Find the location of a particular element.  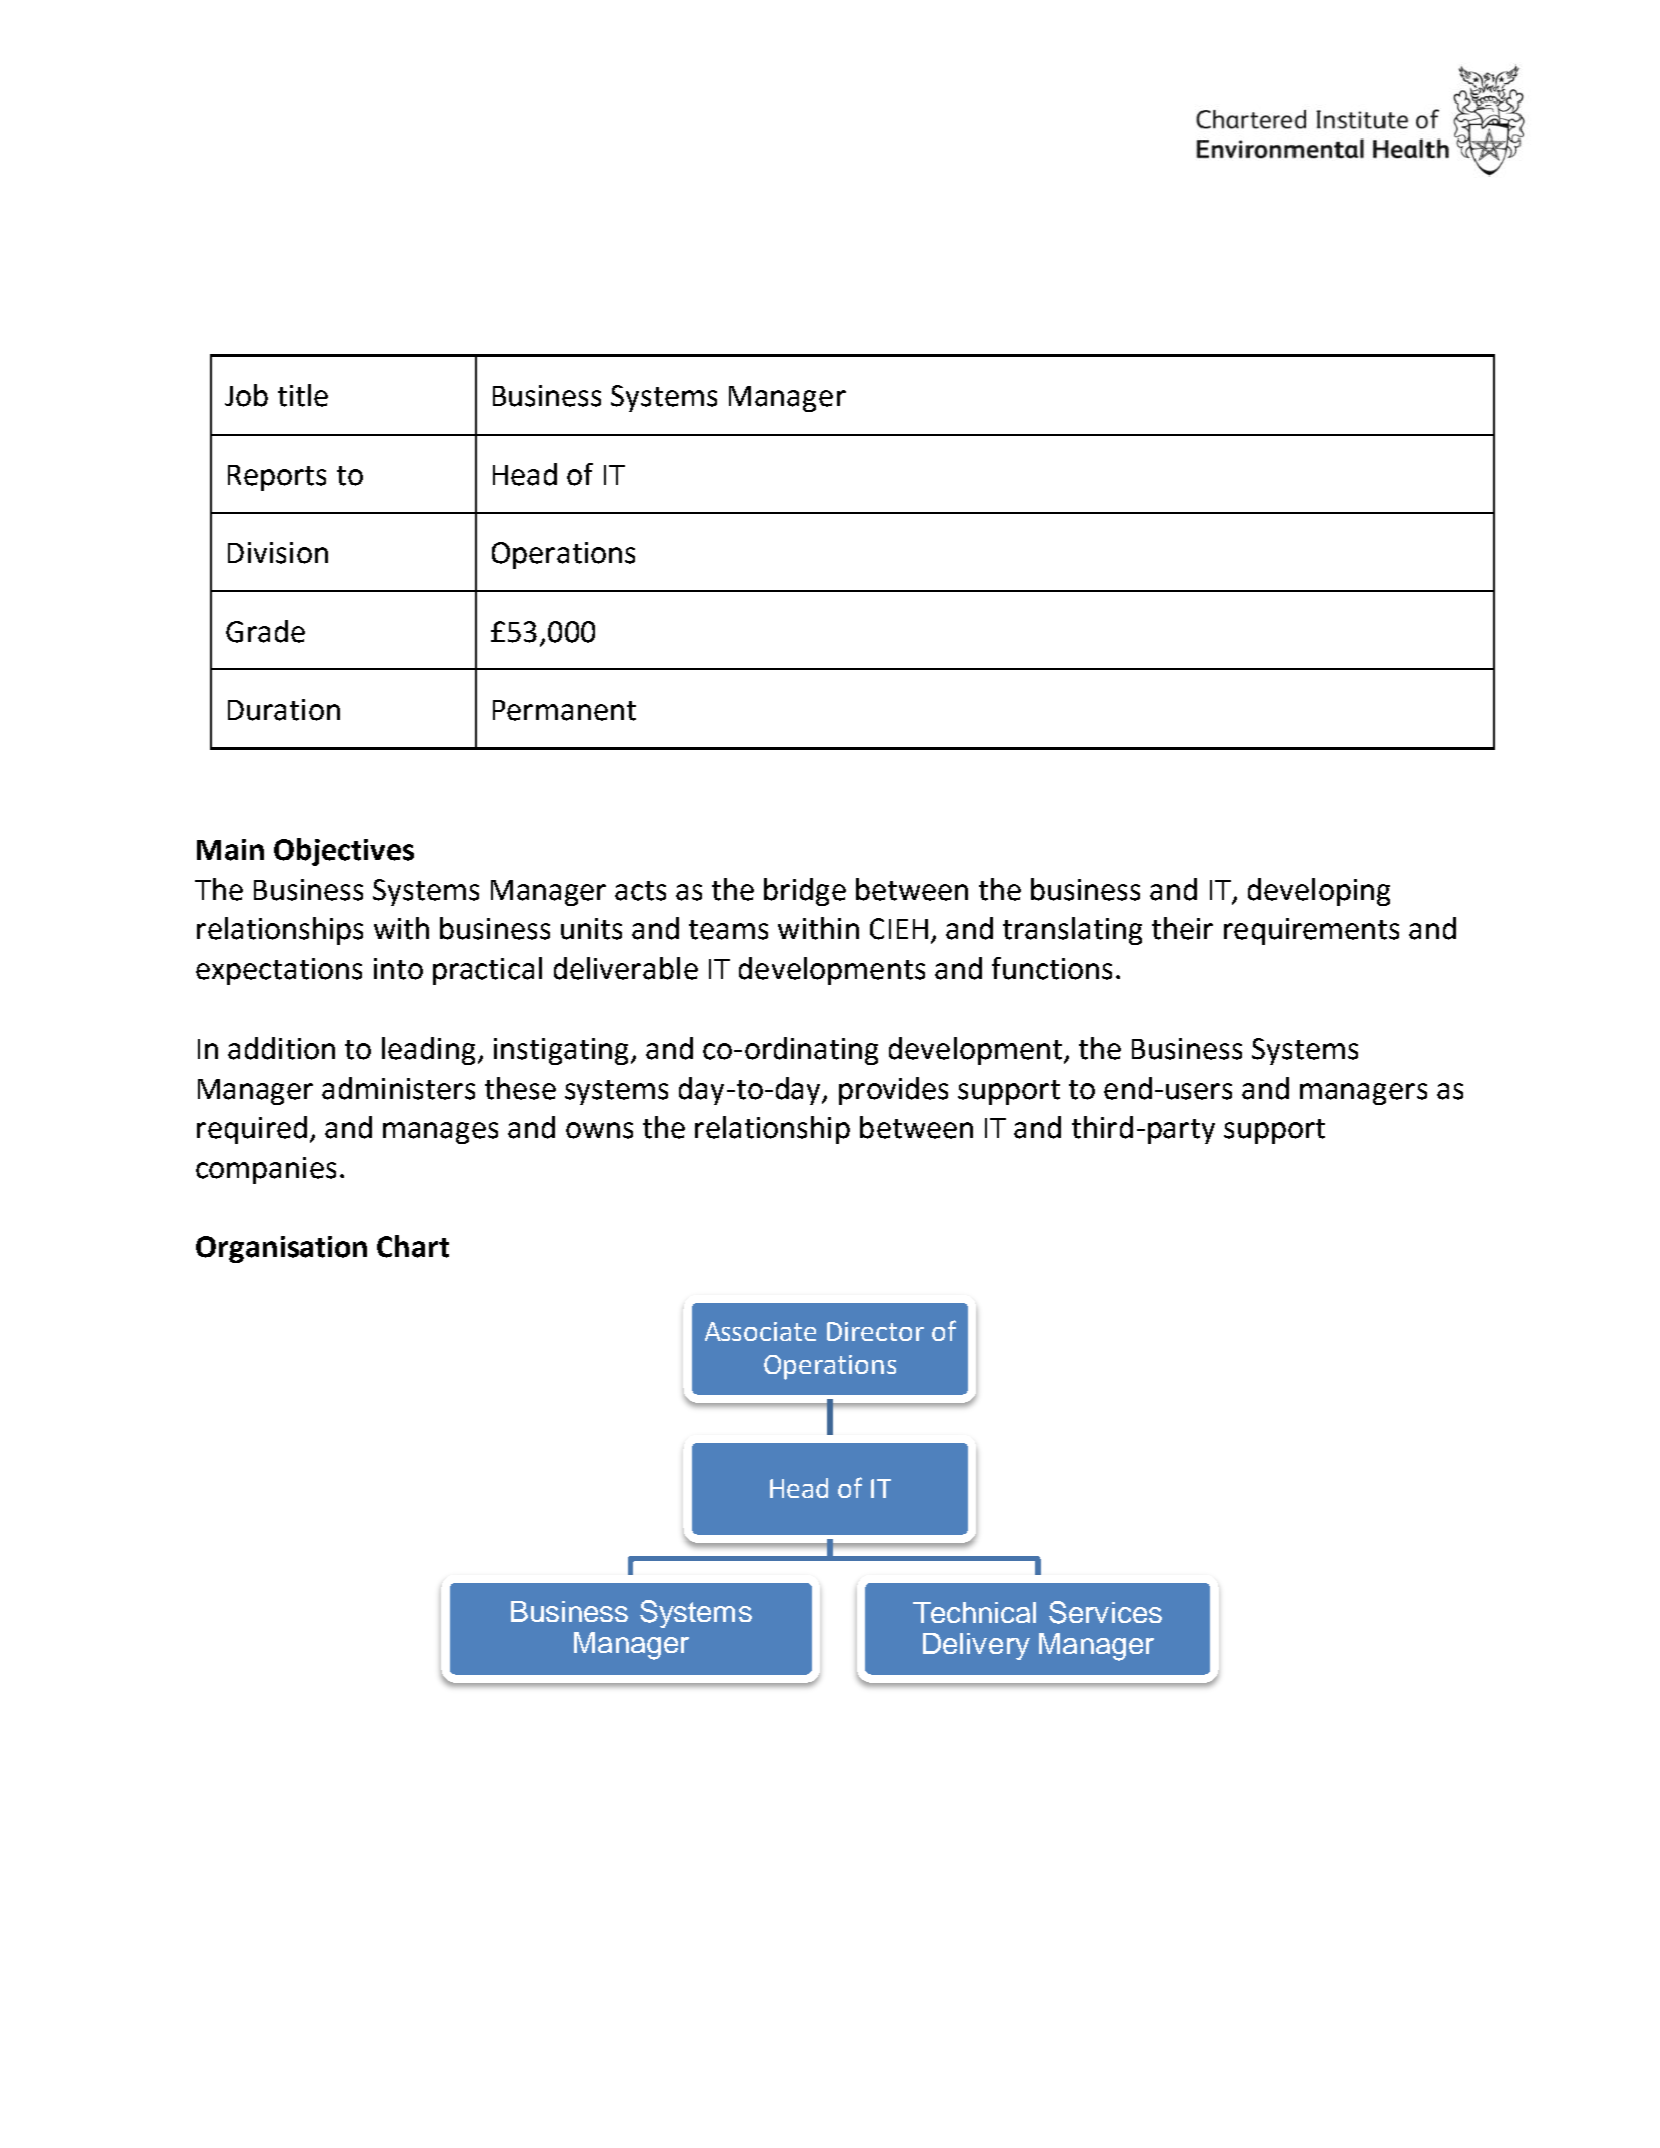

Delivery is located at coordinates (976, 1646).
